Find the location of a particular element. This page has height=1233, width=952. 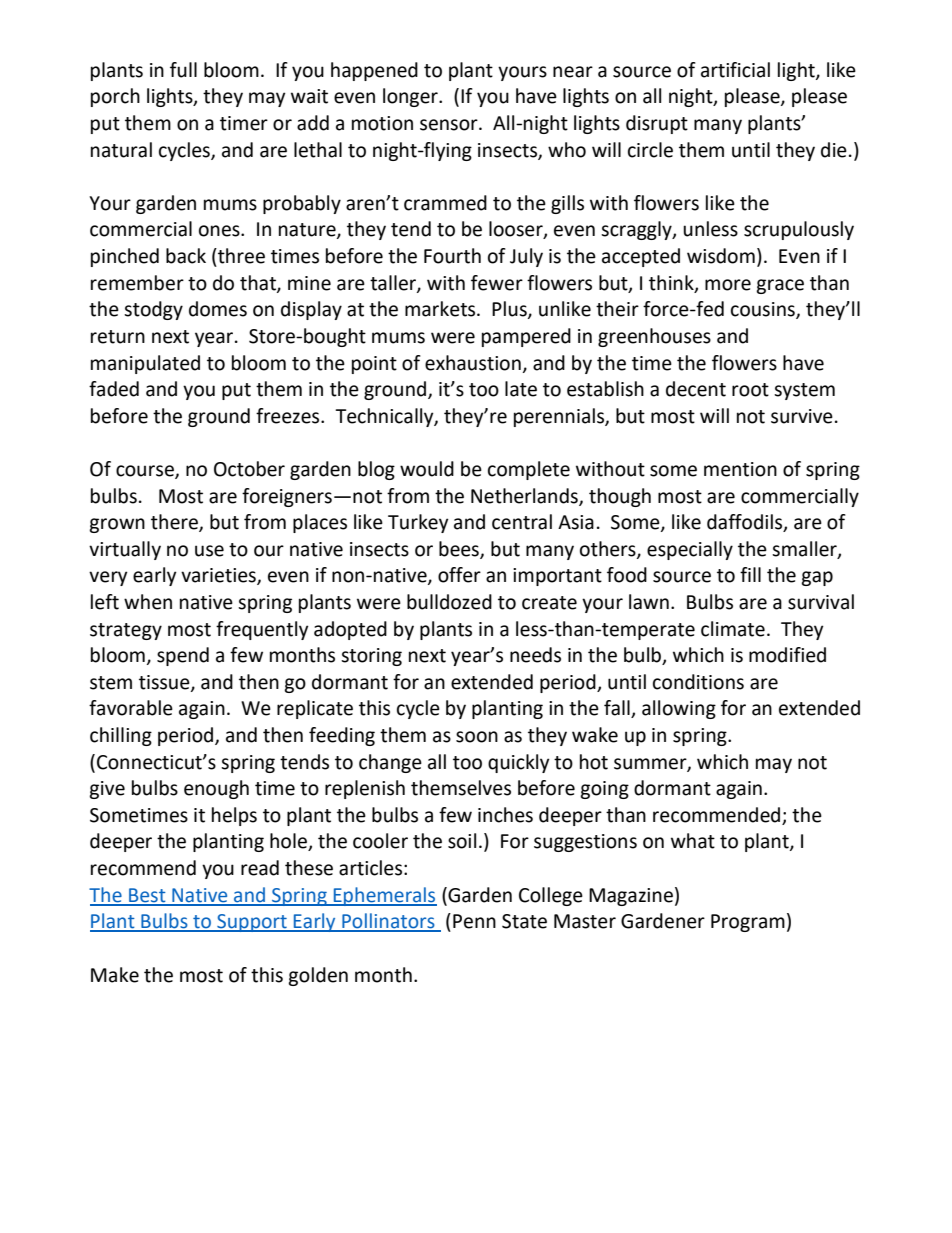

domes is located at coordinates (218, 309).
